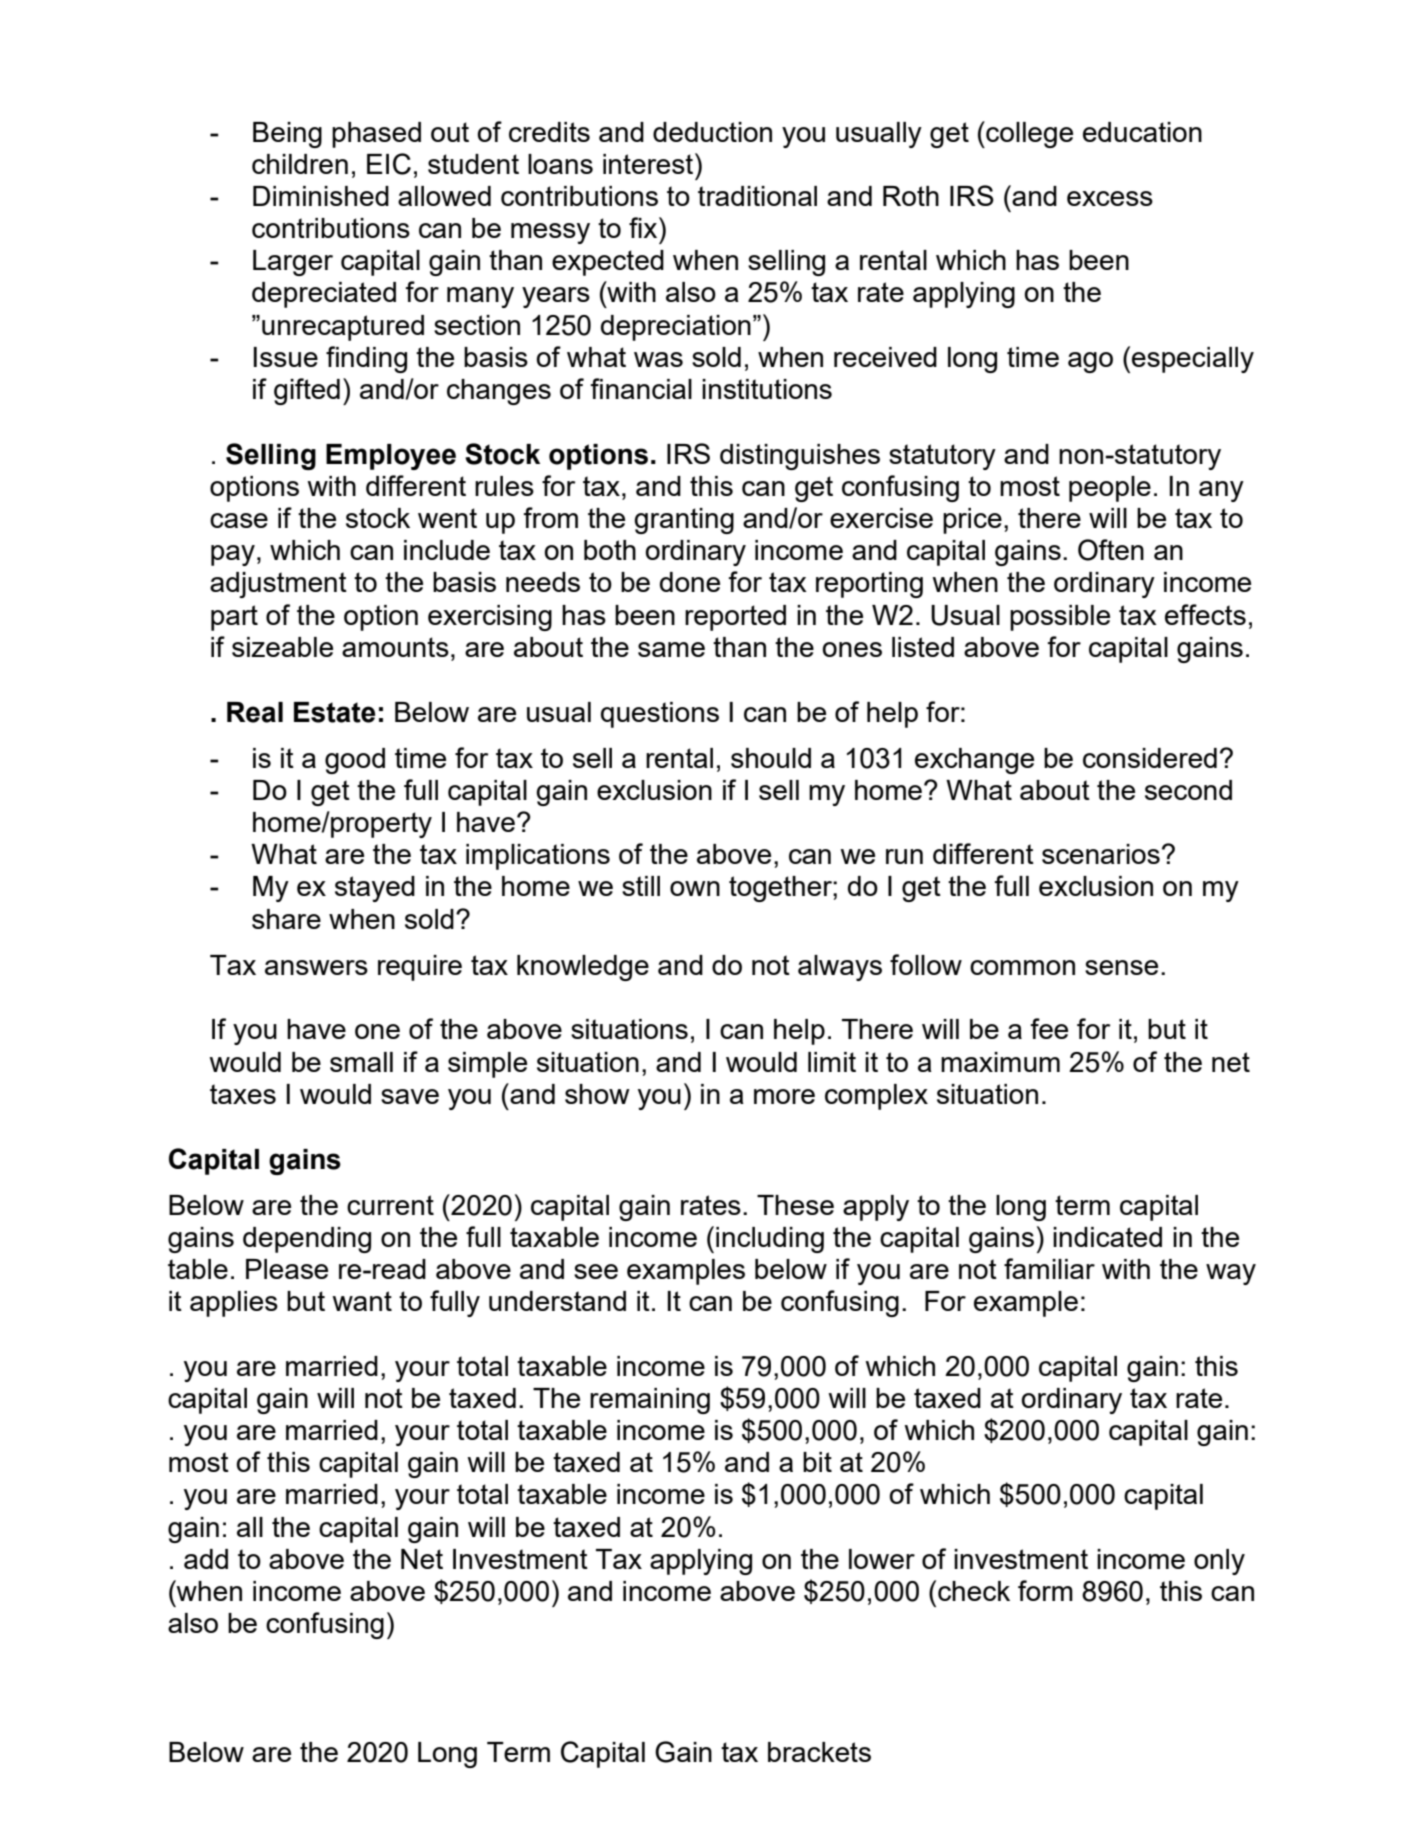  What do you see at coordinates (300, 164) in the image?
I see `children` at bounding box center [300, 164].
